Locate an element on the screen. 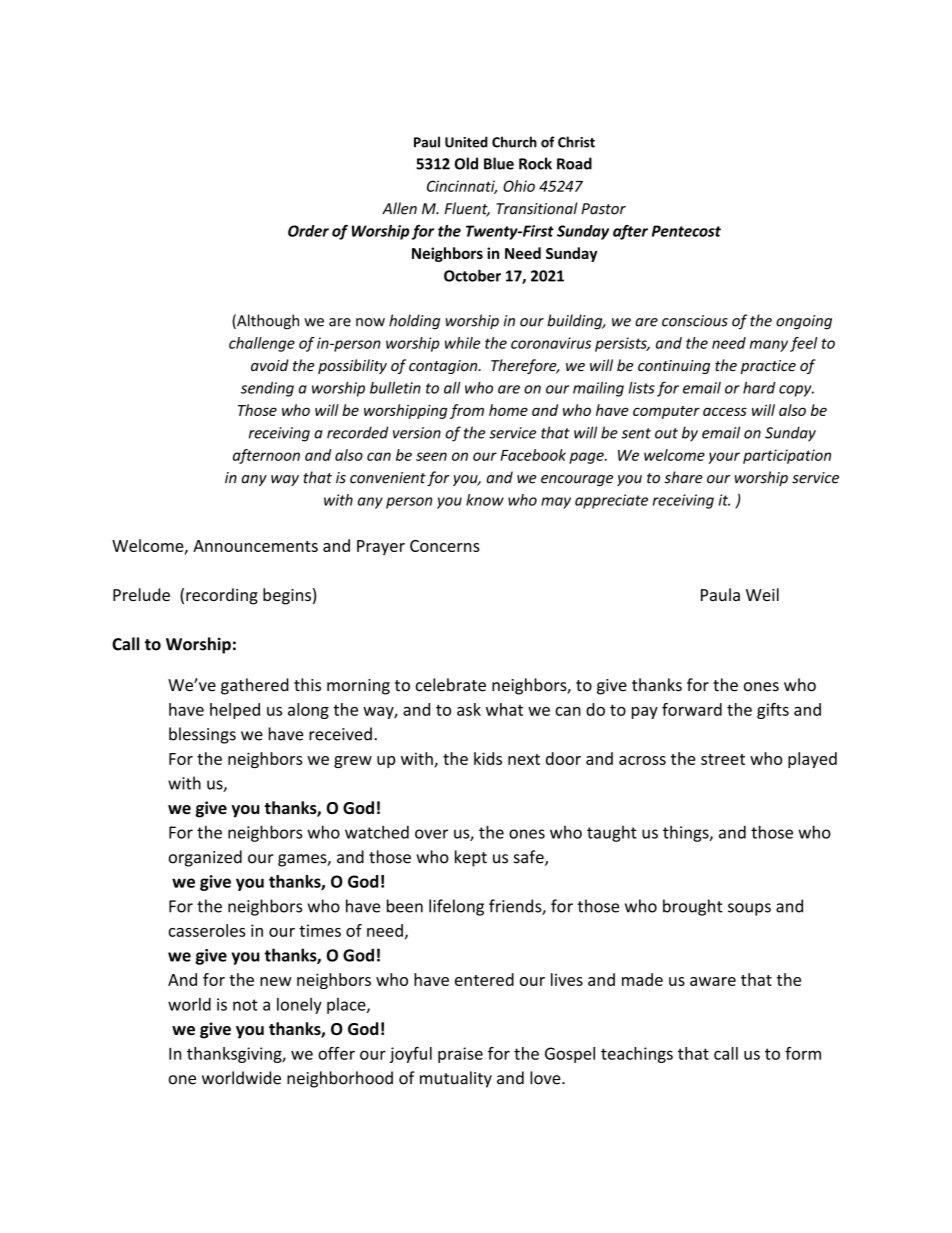 The image size is (952, 1233). praise is located at coordinates (460, 1055).
